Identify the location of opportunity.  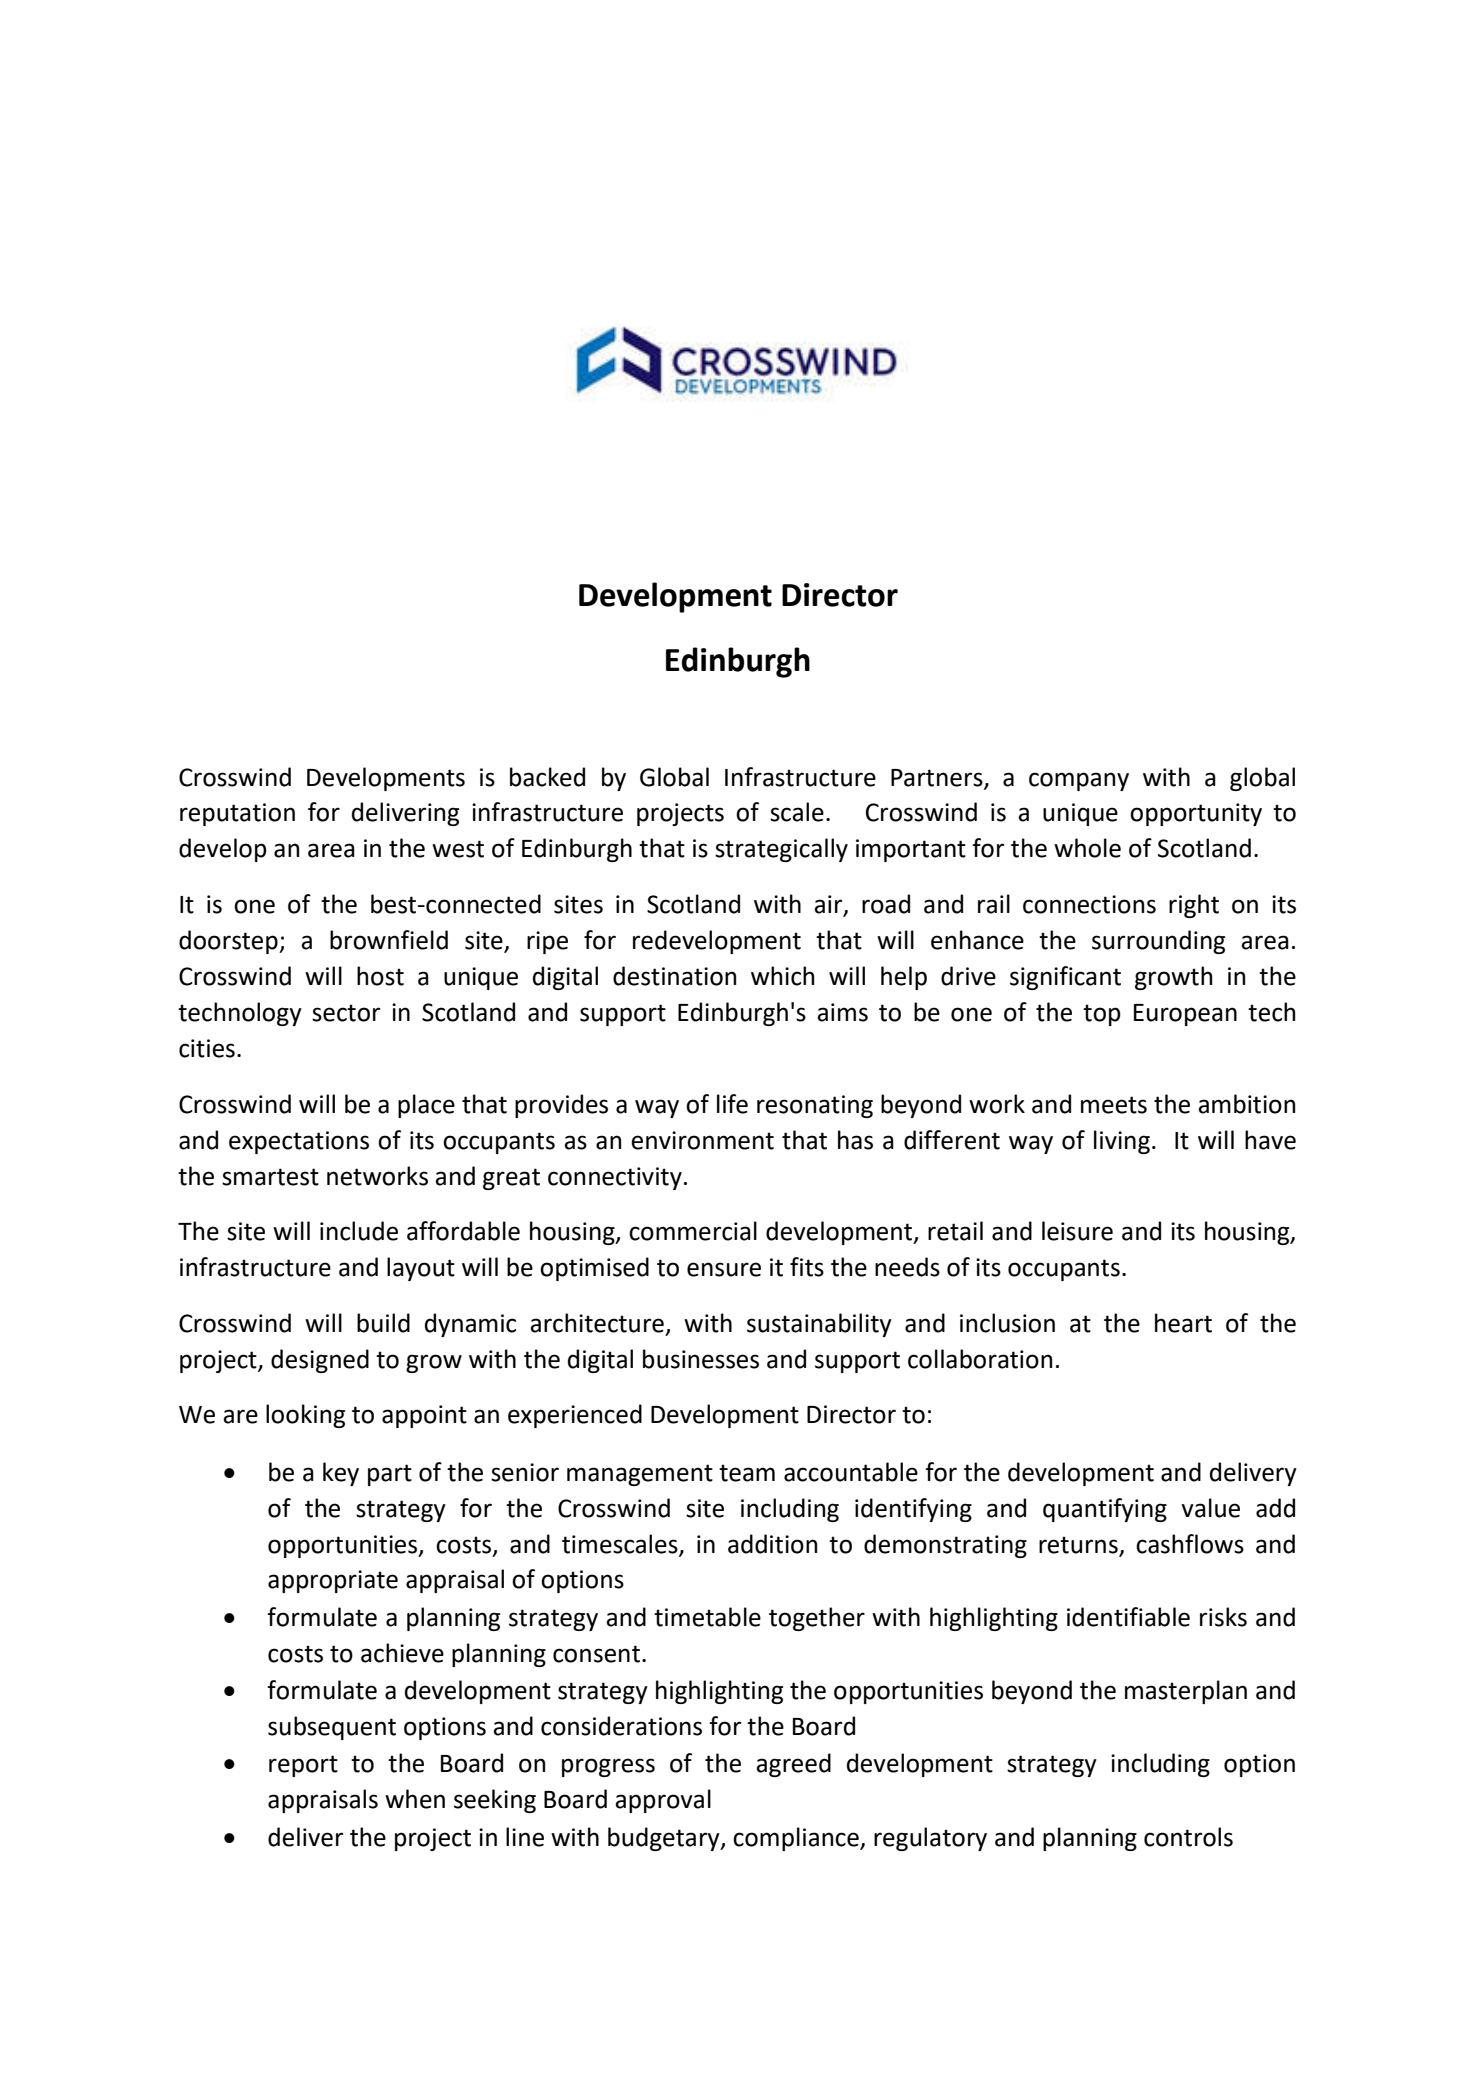
(1196, 814).
